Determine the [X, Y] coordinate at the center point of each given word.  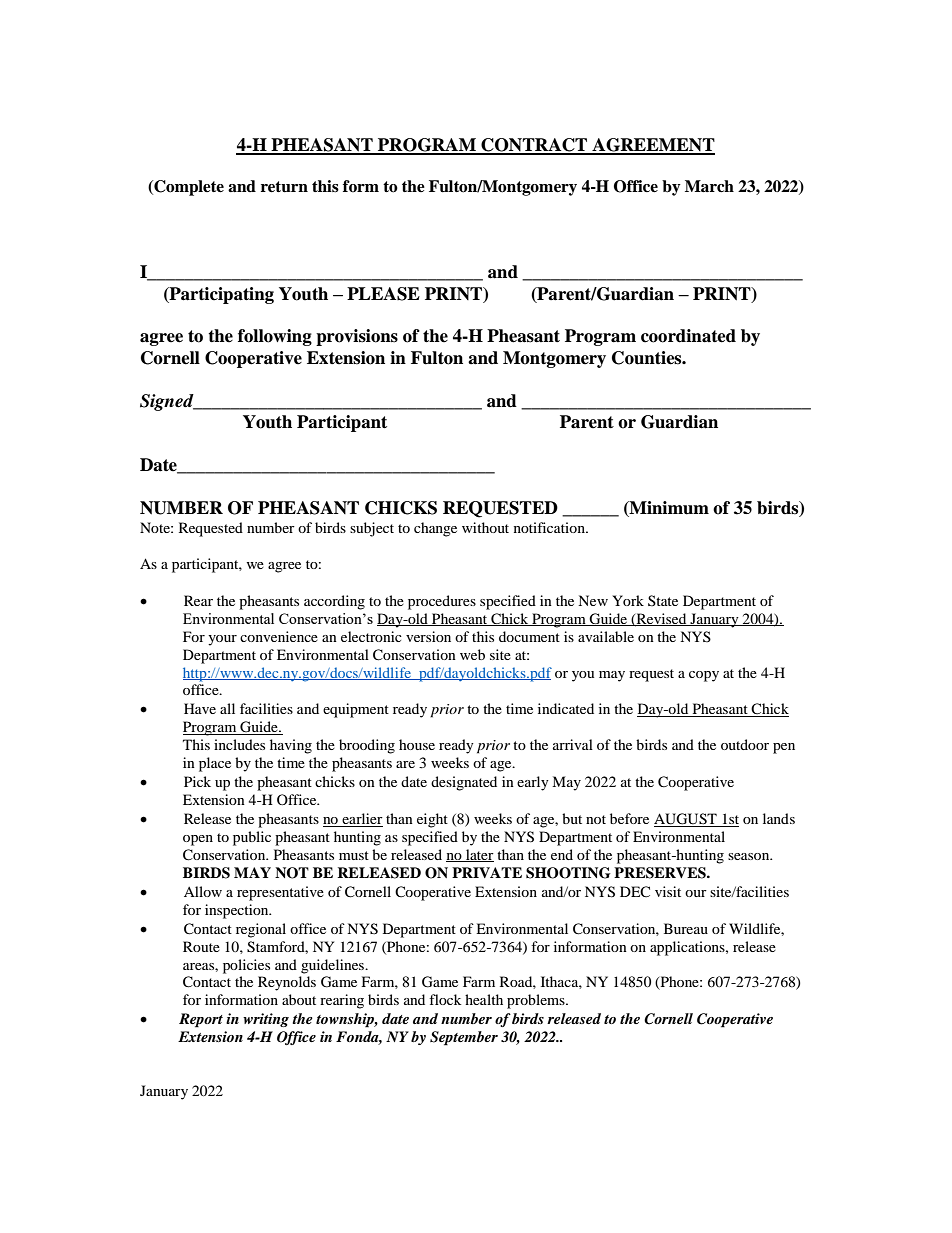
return [284, 187]
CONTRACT [534, 146]
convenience [279, 636]
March [709, 186]
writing [266, 1020]
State [663, 600]
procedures [442, 602]
